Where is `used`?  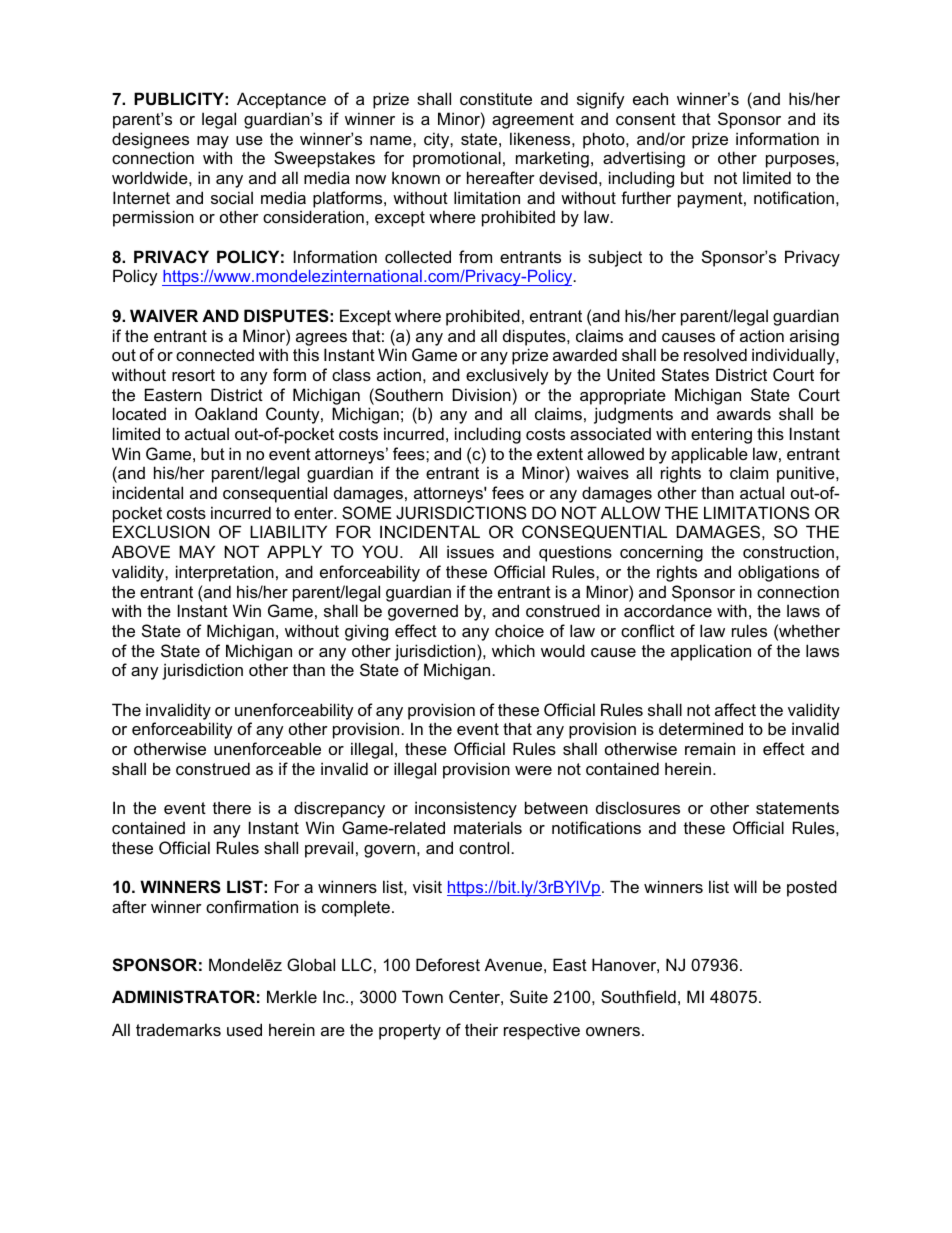
used is located at coordinates (244, 1029).
